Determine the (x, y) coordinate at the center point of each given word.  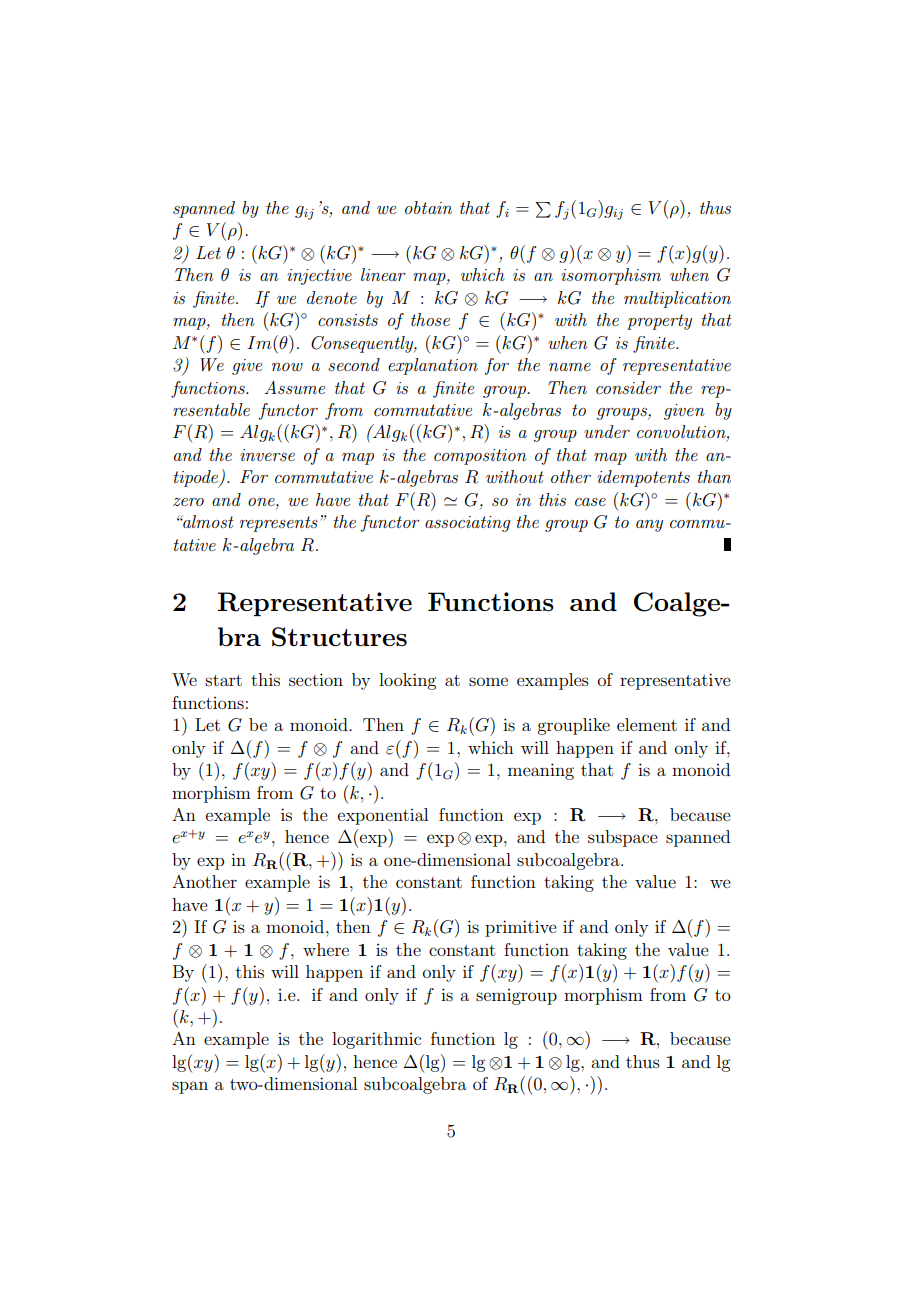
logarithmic (376, 1040)
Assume (295, 387)
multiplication (677, 299)
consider (628, 387)
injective (319, 277)
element (647, 724)
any (649, 526)
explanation (433, 366)
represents (279, 524)
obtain (428, 207)
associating (468, 524)
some (488, 681)
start (224, 680)
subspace (623, 838)
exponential (383, 816)
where (326, 949)
